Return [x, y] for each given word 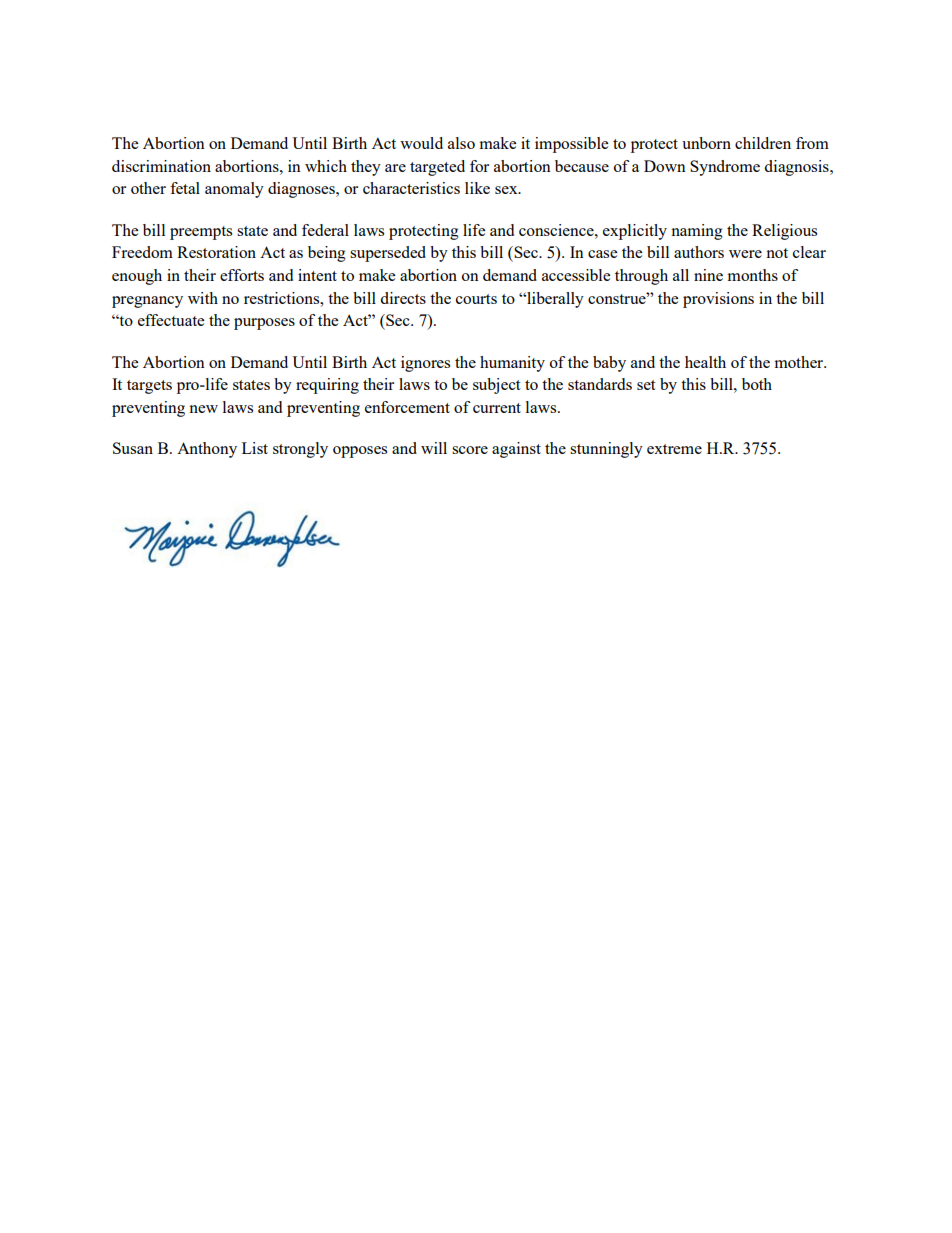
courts [476, 299]
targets [149, 387]
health [705, 362]
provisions [718, 300]
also [461, 143]
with [203, 298]
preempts [201, 233]
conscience [557, 230]
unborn [706, 143]
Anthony [207, 450]
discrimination [161, 166]
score [470, 450]
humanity [512, 364]
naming [697, 232]
